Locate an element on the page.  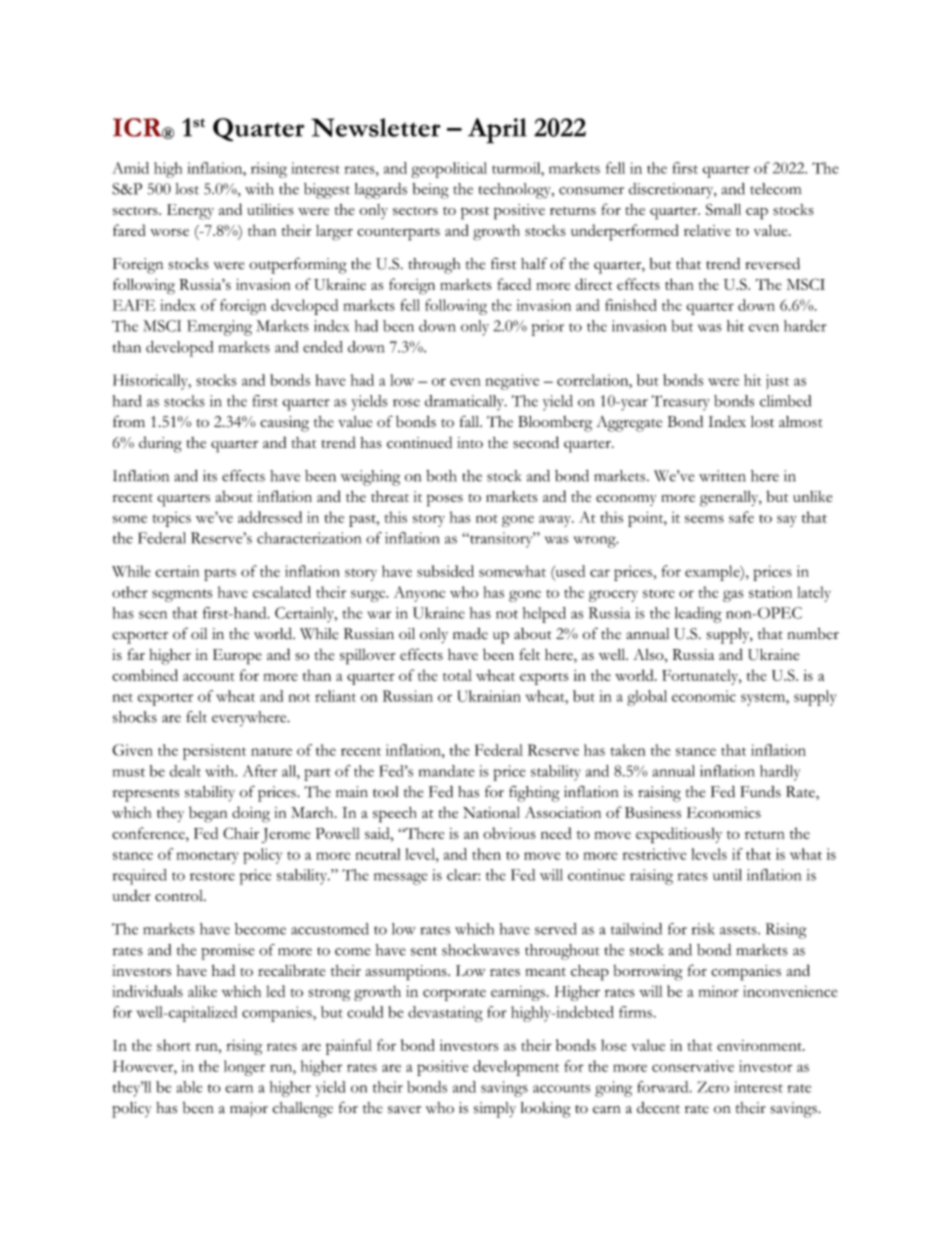
Energy is located at coordinates (190, 212).
